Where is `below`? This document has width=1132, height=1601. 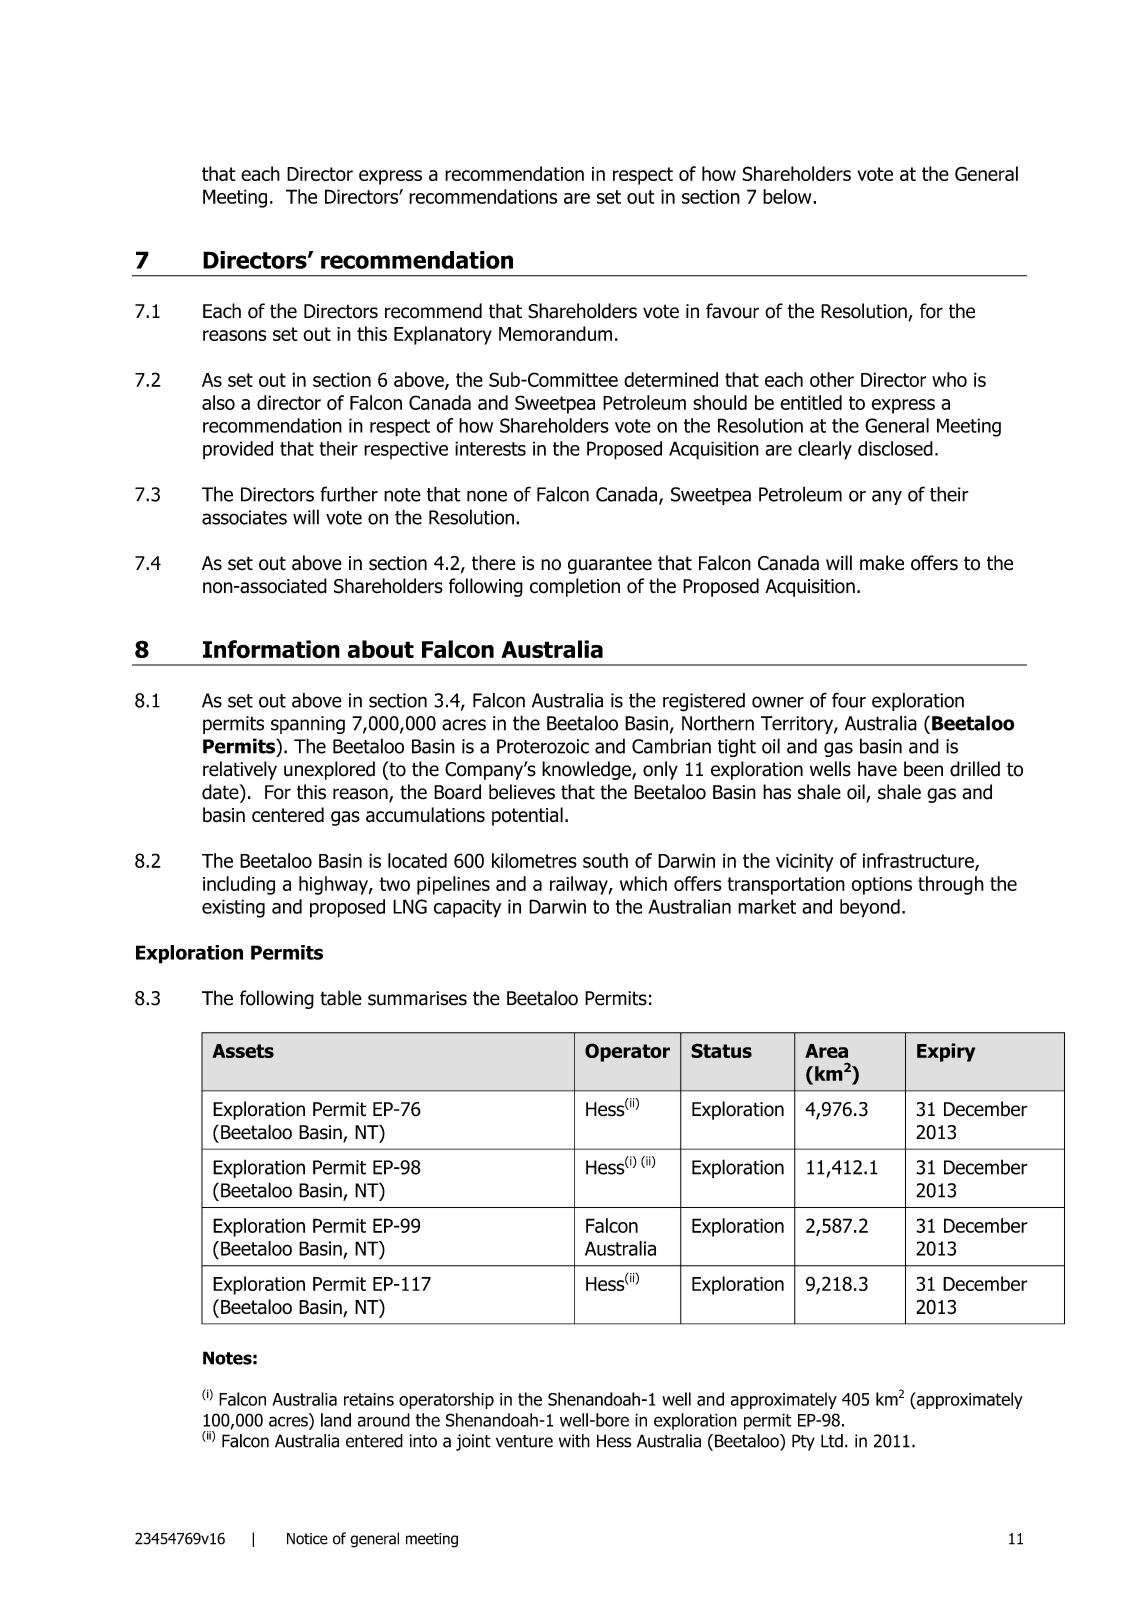 below is located at coordinates (788, 196).
